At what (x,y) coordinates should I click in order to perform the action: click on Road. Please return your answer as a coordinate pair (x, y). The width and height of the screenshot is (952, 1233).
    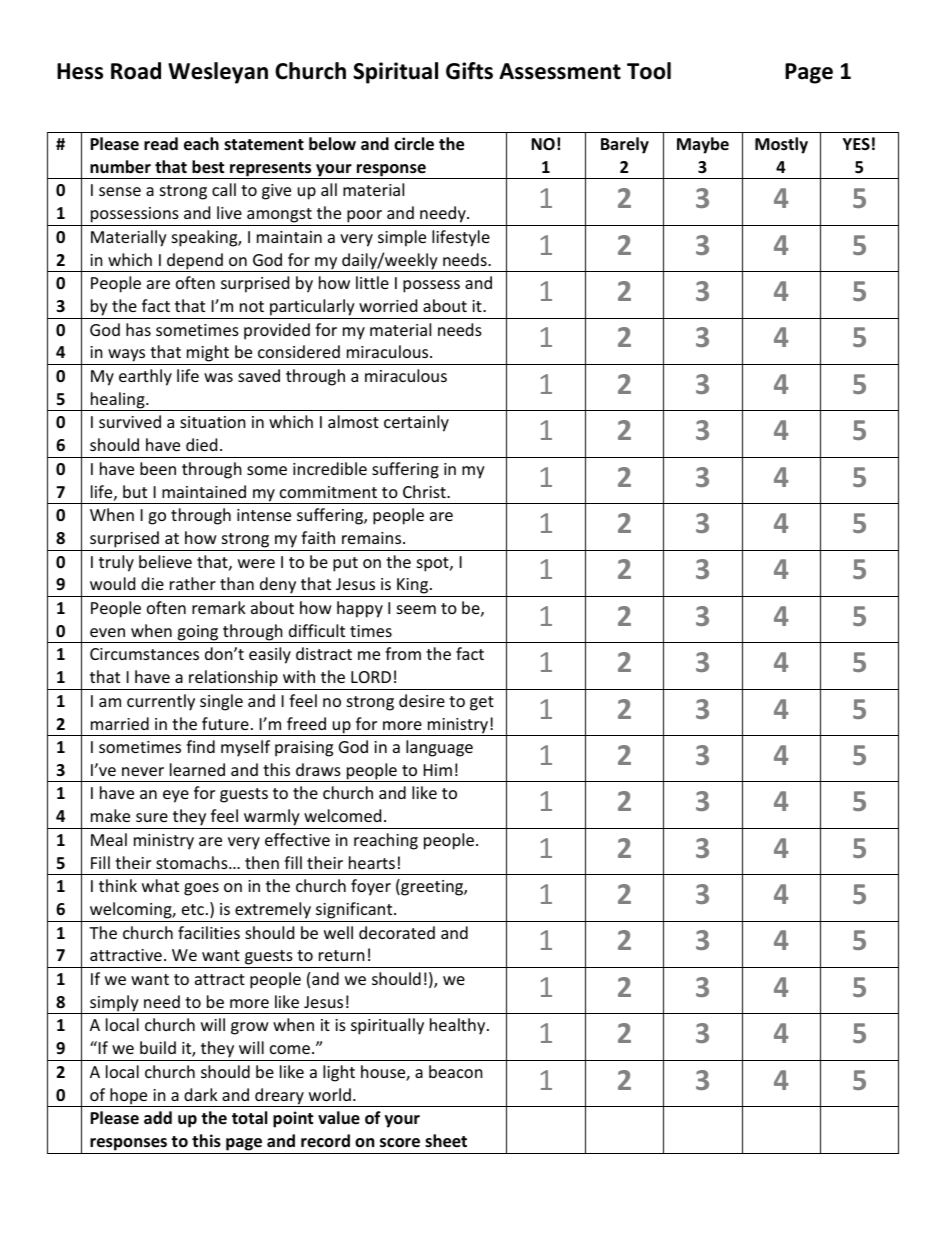
    Looking at the image, I should click on (136, 71).
